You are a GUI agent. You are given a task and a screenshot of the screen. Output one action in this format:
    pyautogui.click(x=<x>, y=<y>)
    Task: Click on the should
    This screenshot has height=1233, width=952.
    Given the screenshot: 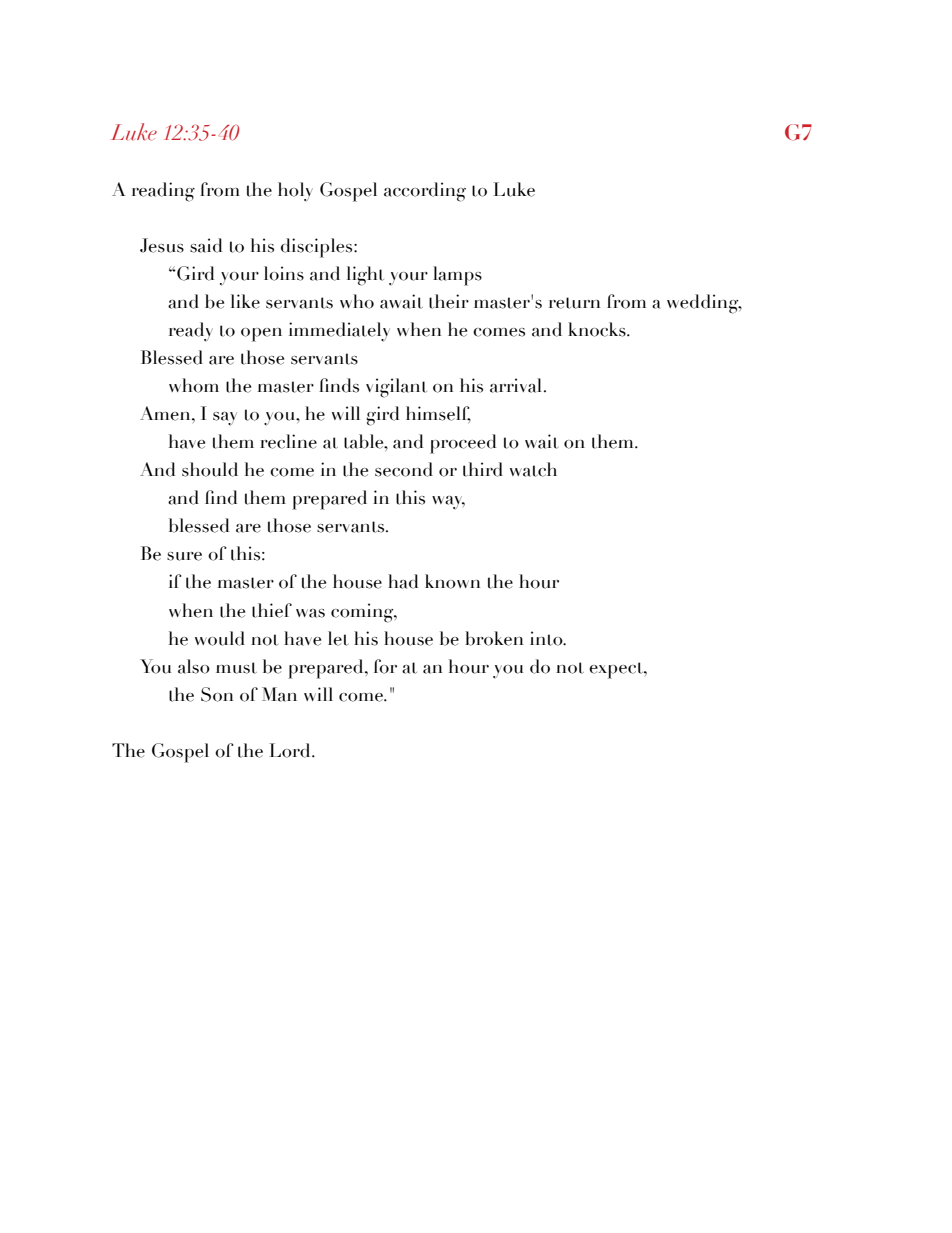 What is the action you would take?
    pyautogui.click(x=210, y=469)
